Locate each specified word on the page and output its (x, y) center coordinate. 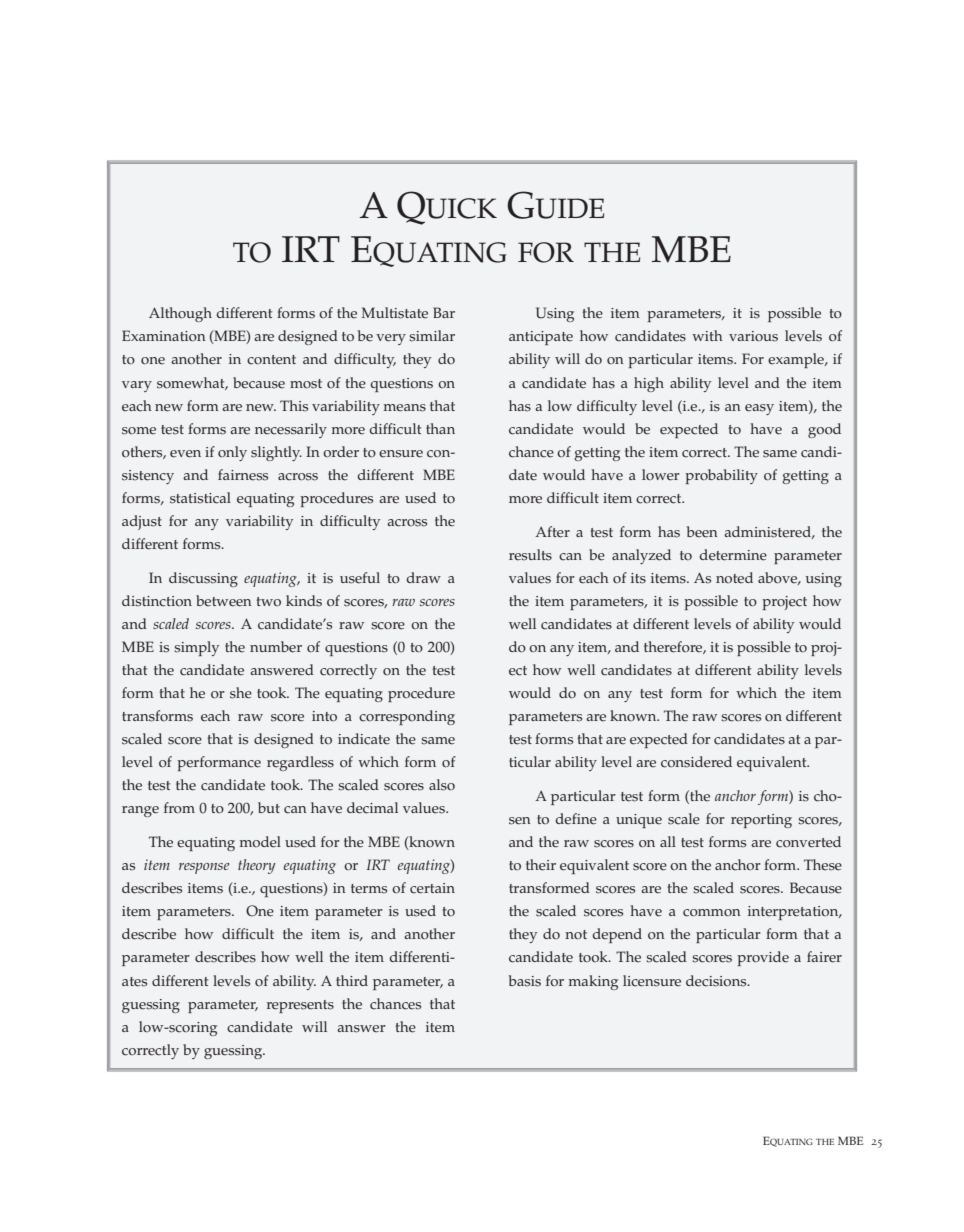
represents (300, 1006)
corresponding (407, 717)
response (204, 868)
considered (696, 762)
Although (180, 314)
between (224, 601)
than (440, 428)
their (541, 865)
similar (432, 336)
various (753, 336)
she (241, 693)
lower (661, 475)
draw (424, 577)
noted (734, 578)
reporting (761, 821)
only (232, 453)
